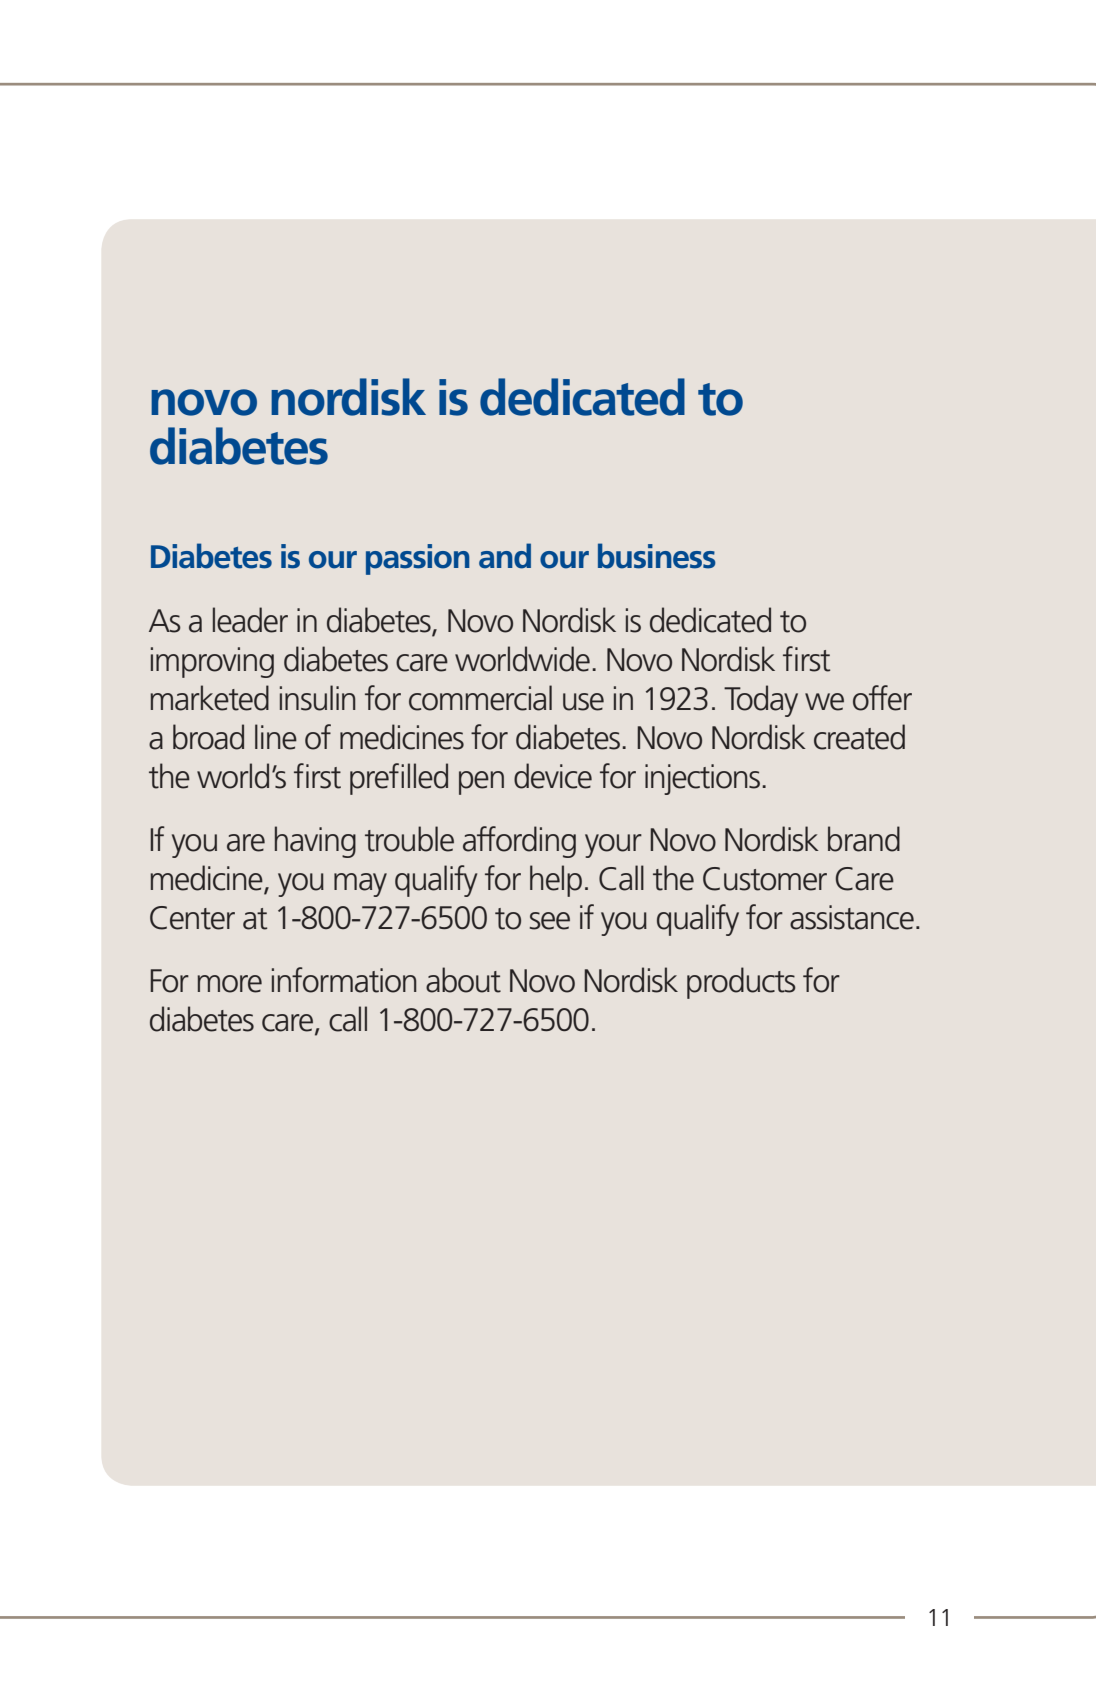 This document has height=1705, width=1096. I want to click on brand, so click(864, 839).
